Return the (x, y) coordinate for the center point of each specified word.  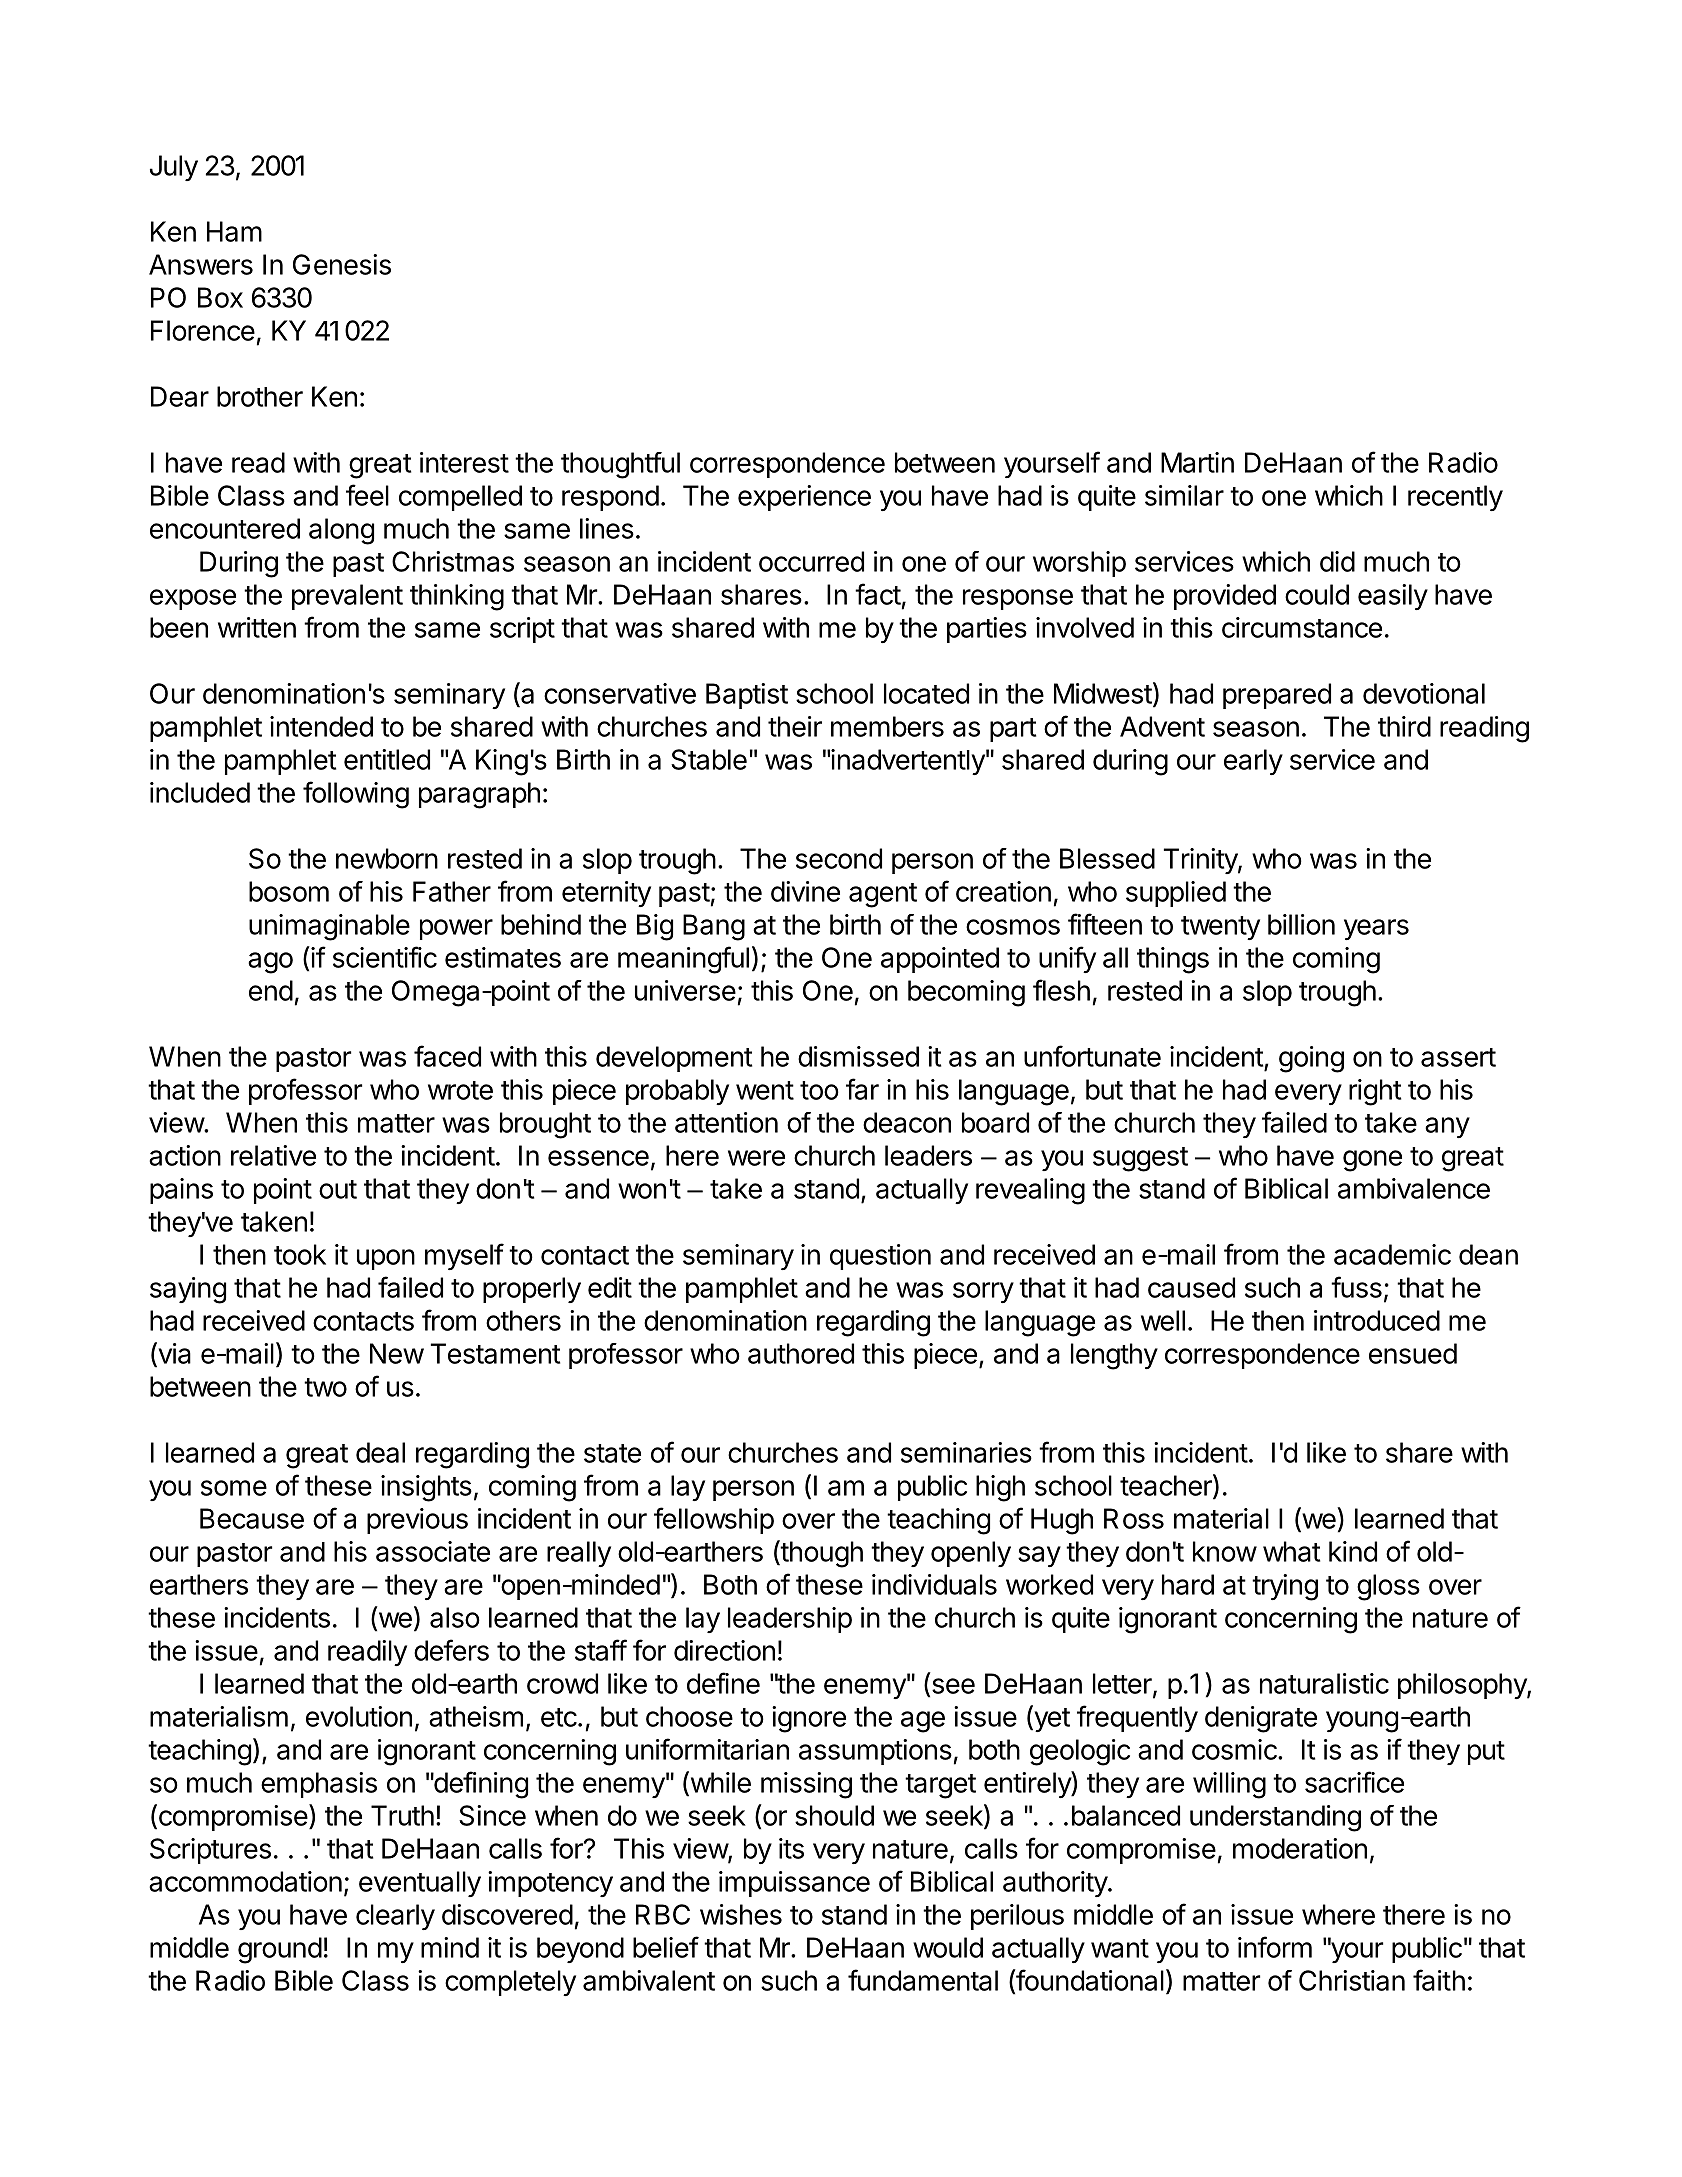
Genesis (342, 264)
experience (804, 498)
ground (280, 1950)
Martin (1197, 462)
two (325, 1387)
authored (801, 1353)
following (356, 795)
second (839, 858)
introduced (1377, 1320)
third (1404, 726)
